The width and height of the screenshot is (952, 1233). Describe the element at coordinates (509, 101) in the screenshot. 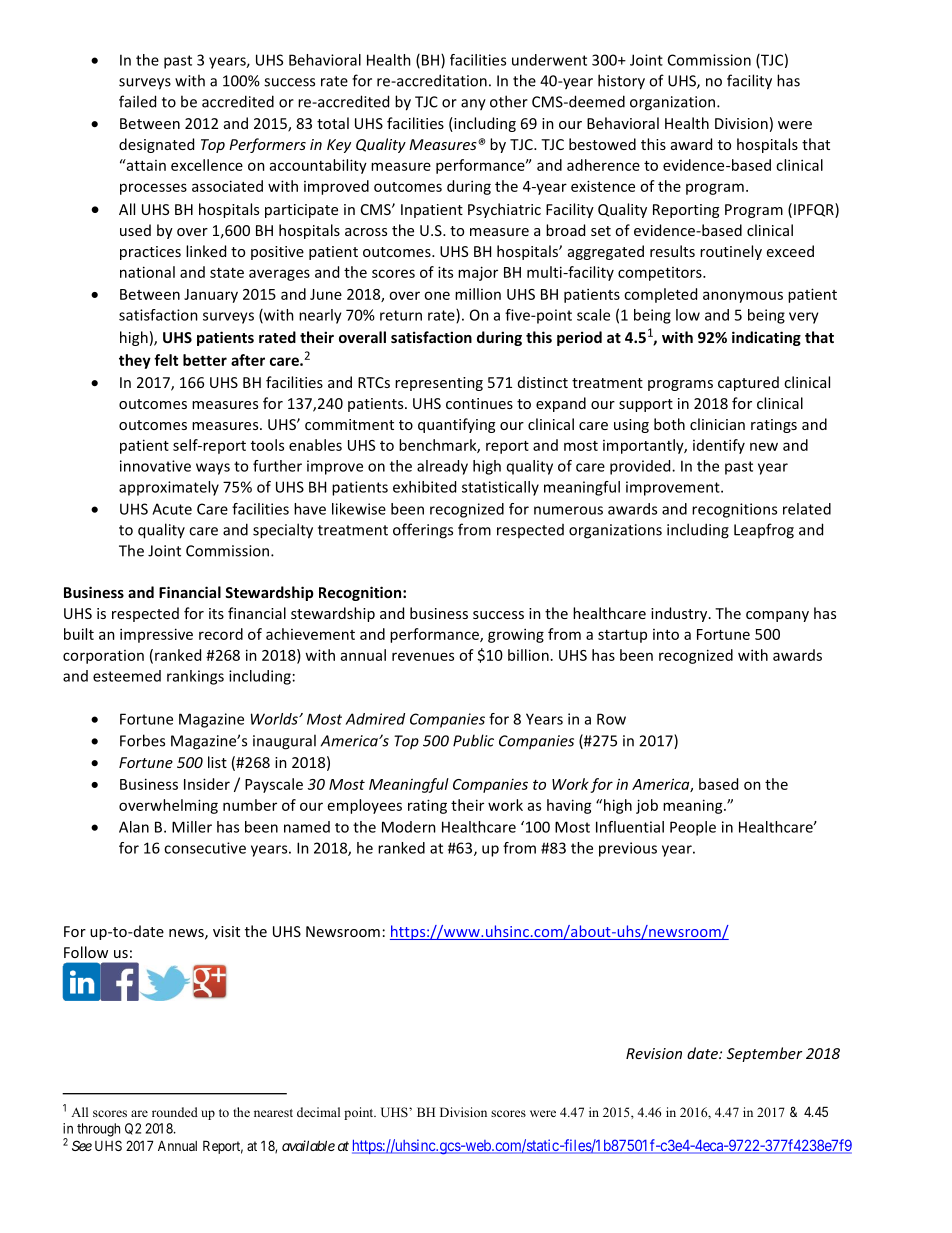

I see `other` at that location.
